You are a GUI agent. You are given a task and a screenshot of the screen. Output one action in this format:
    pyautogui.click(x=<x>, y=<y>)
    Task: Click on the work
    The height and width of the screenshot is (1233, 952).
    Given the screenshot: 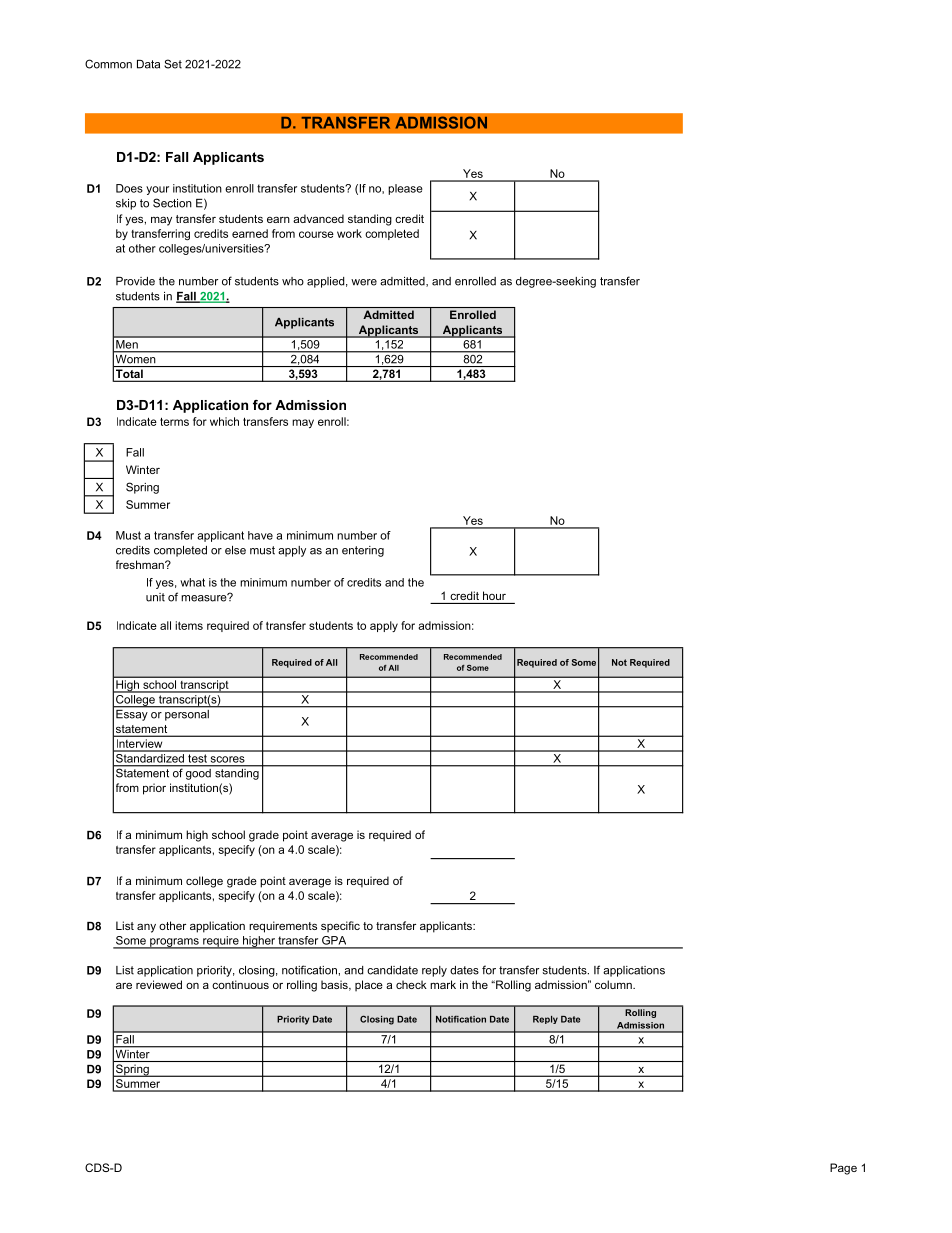 What is the action you would take?
    pyautogui.click(x=349, y=233)
